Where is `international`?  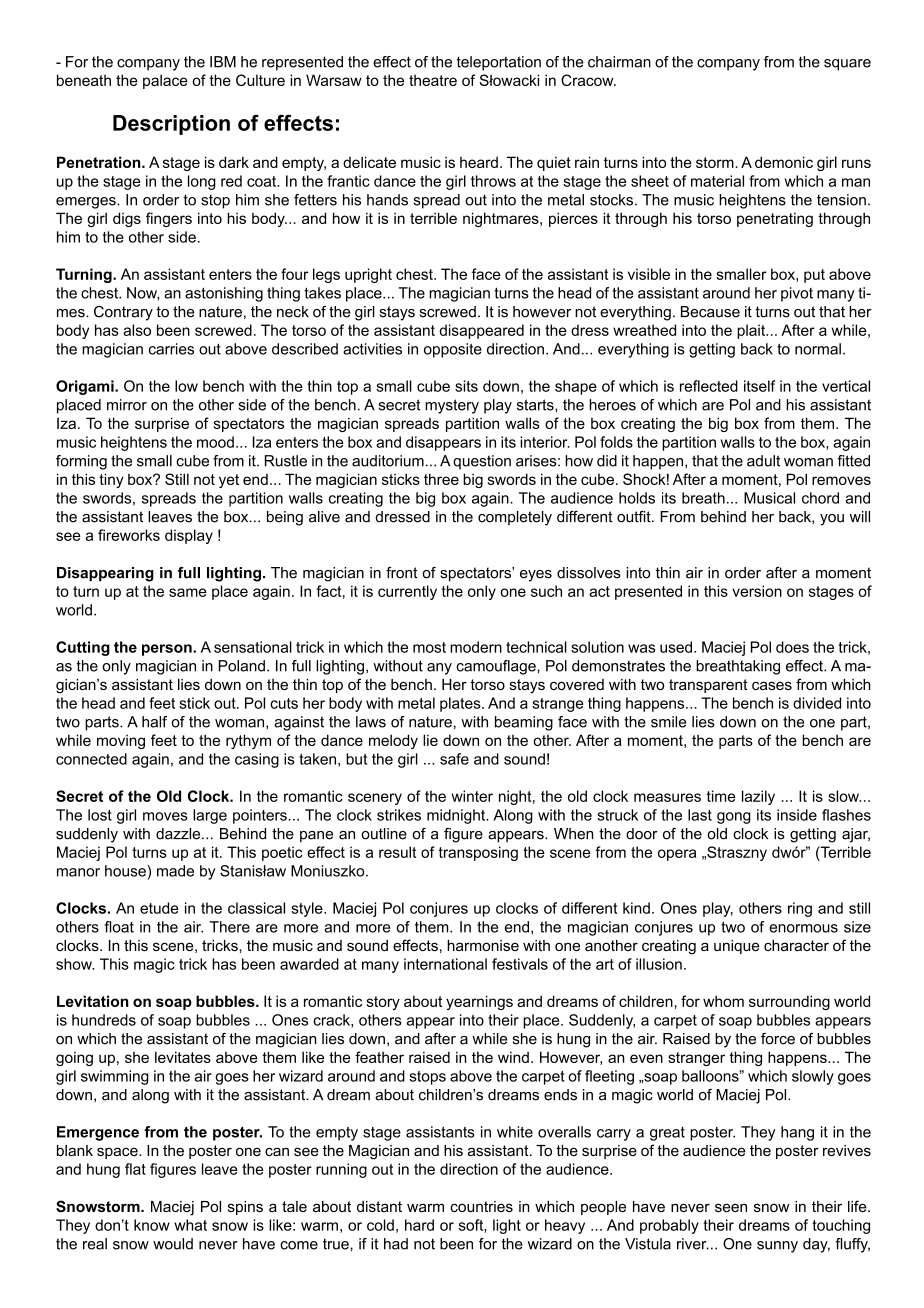 international is located at coordinates (445, 964).
